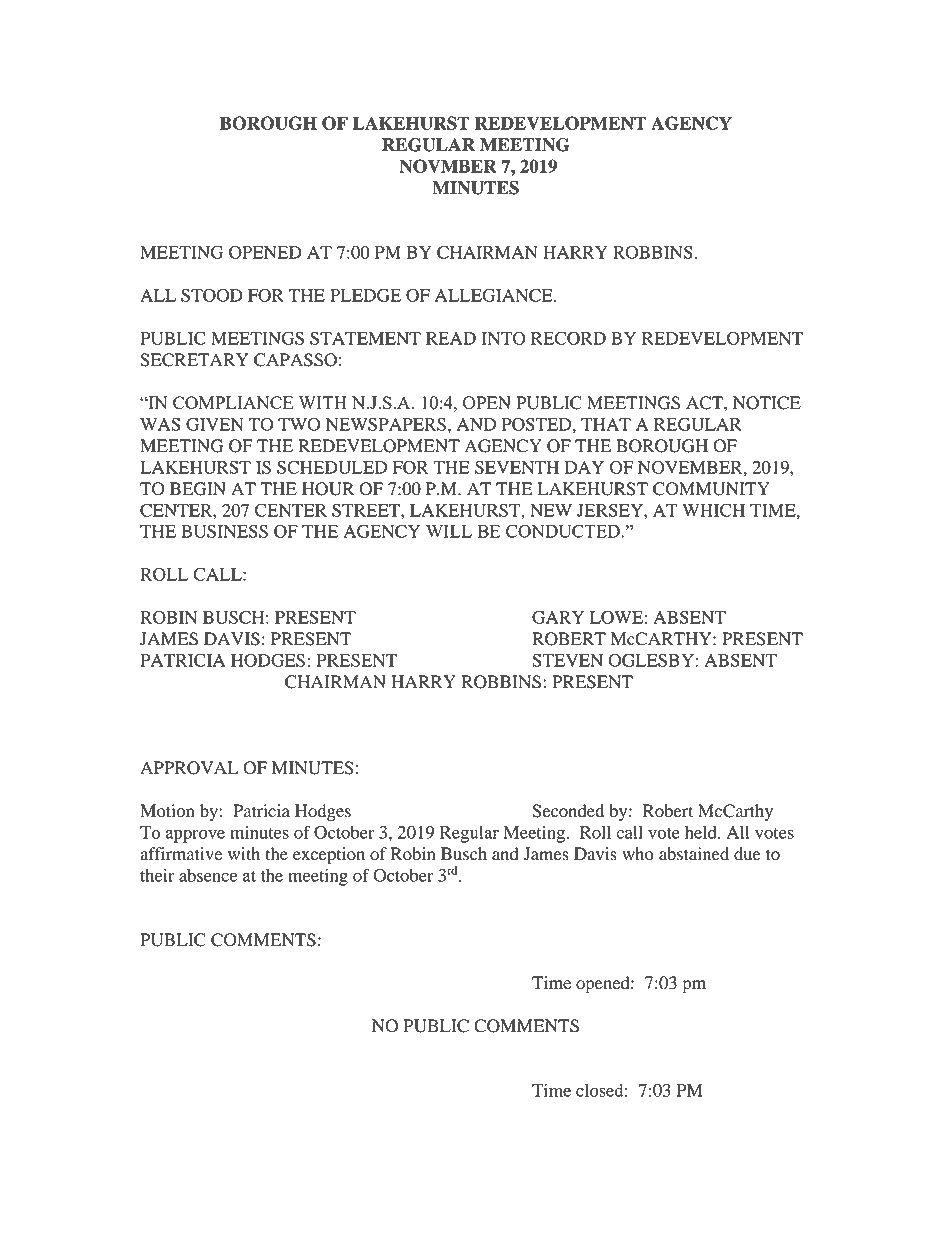 Image resolution: width=952 pixels, height=1233 pixels. I want to click on STOOD, so click(212, 295).
